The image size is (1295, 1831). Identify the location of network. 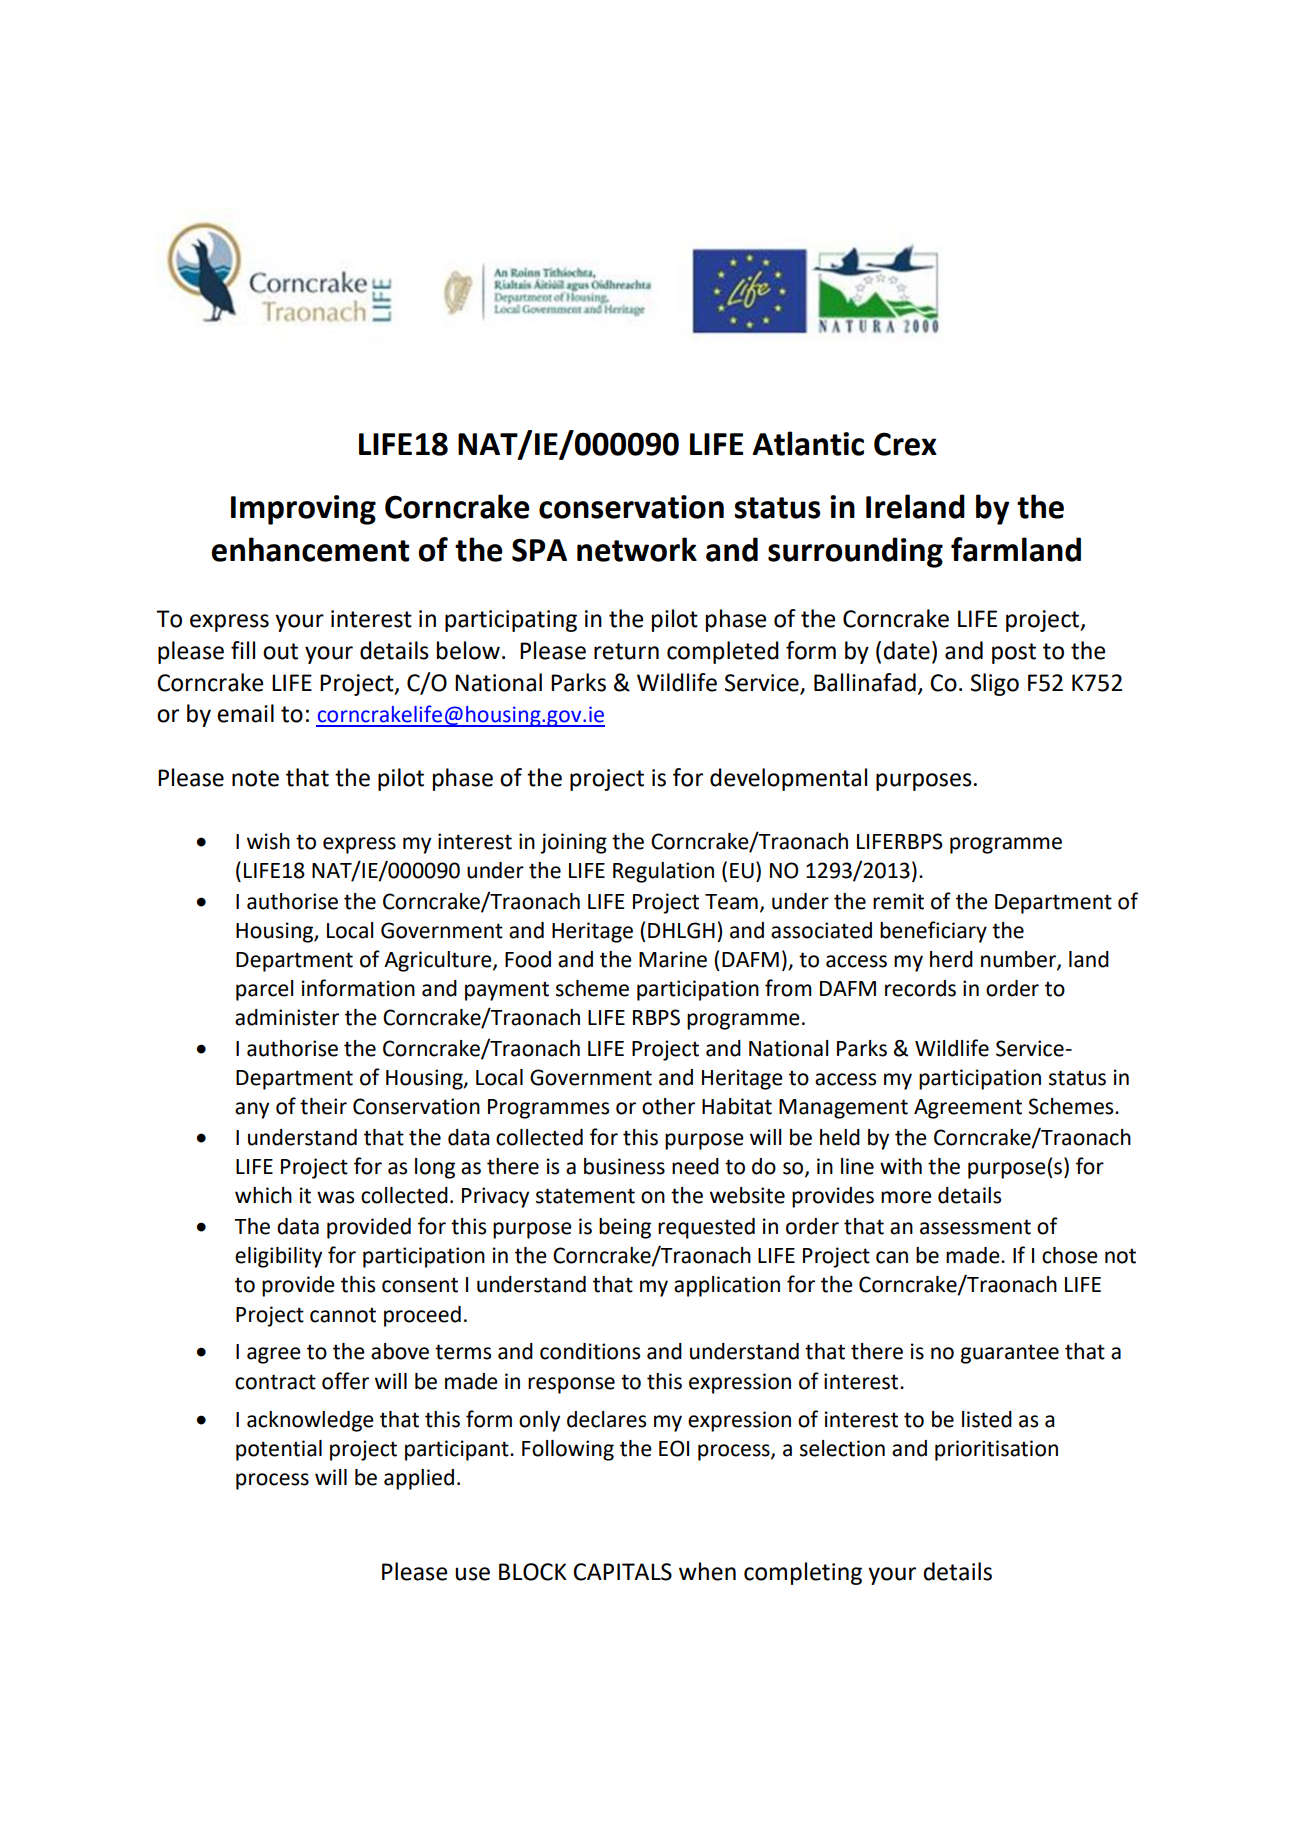
(637, 549).
